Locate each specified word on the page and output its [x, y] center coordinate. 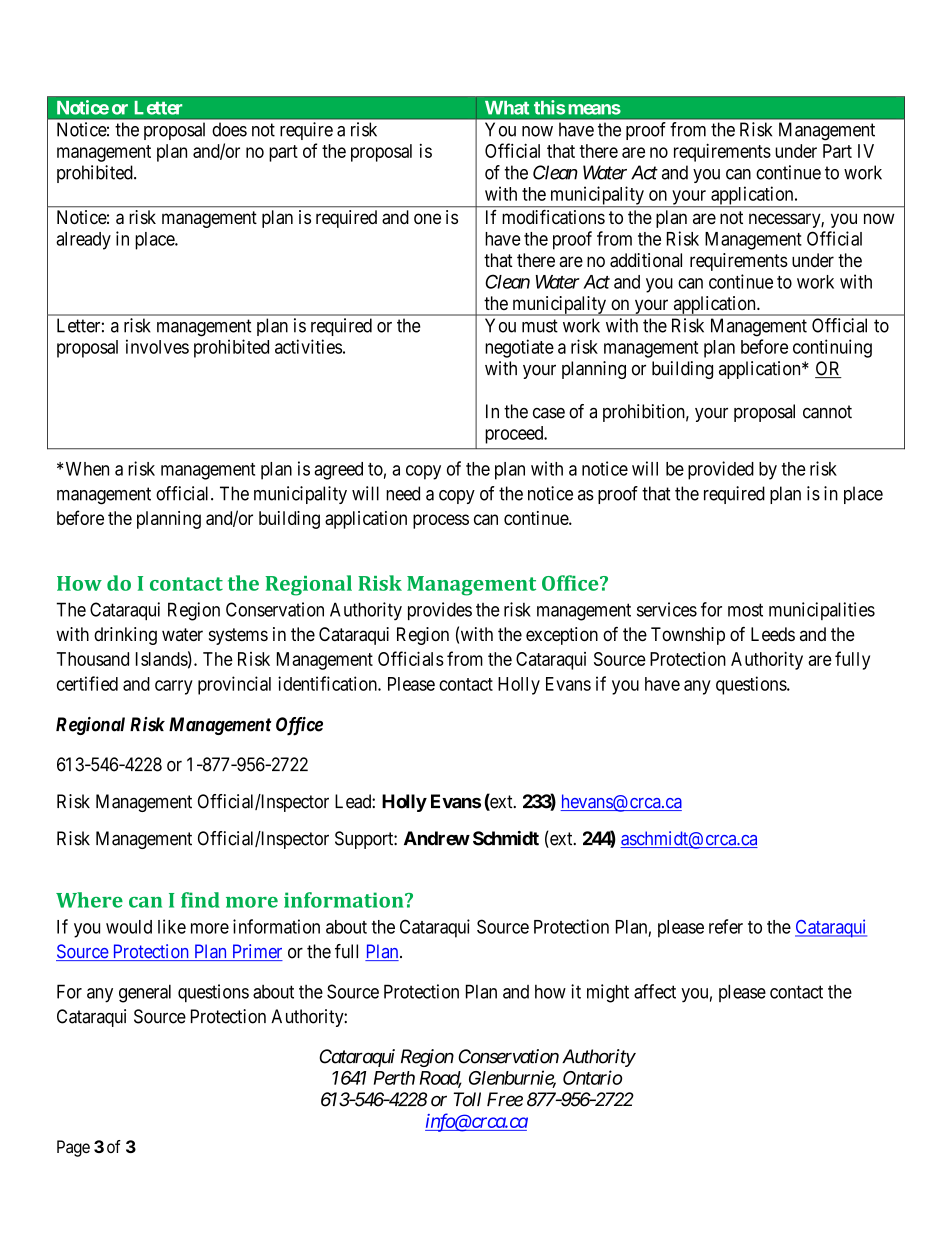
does [229, 129]
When [87, 469]
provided [721, 470]
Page [73, 1148]
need [403, 493]
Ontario [592, 1077]
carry [174, 687]
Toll [467, 1099]
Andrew [437, 838]
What [507, 108]
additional [646, 260]
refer [726, 926]
